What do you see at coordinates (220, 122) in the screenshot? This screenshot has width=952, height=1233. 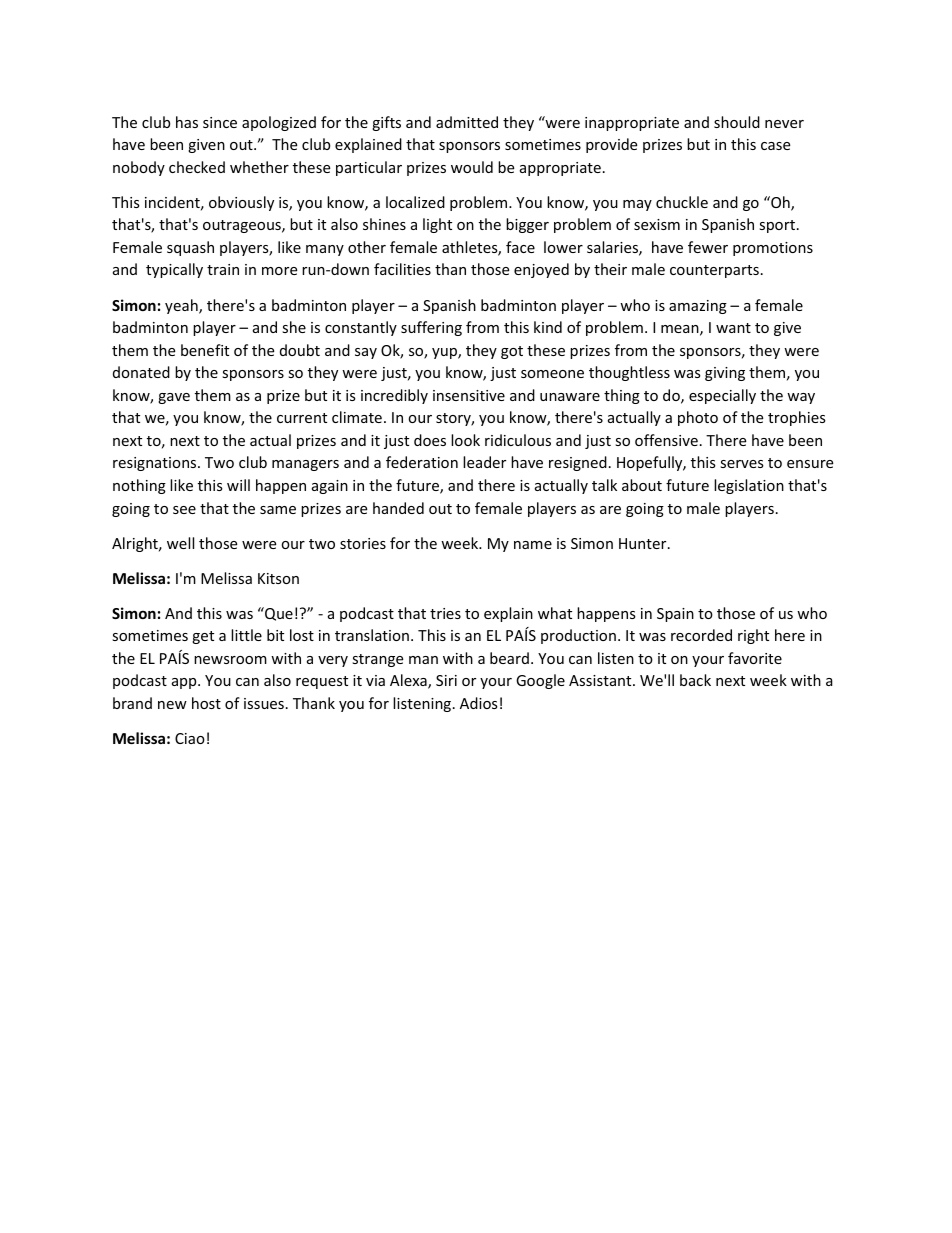 I see `since` at bounding box center [220, 122].
